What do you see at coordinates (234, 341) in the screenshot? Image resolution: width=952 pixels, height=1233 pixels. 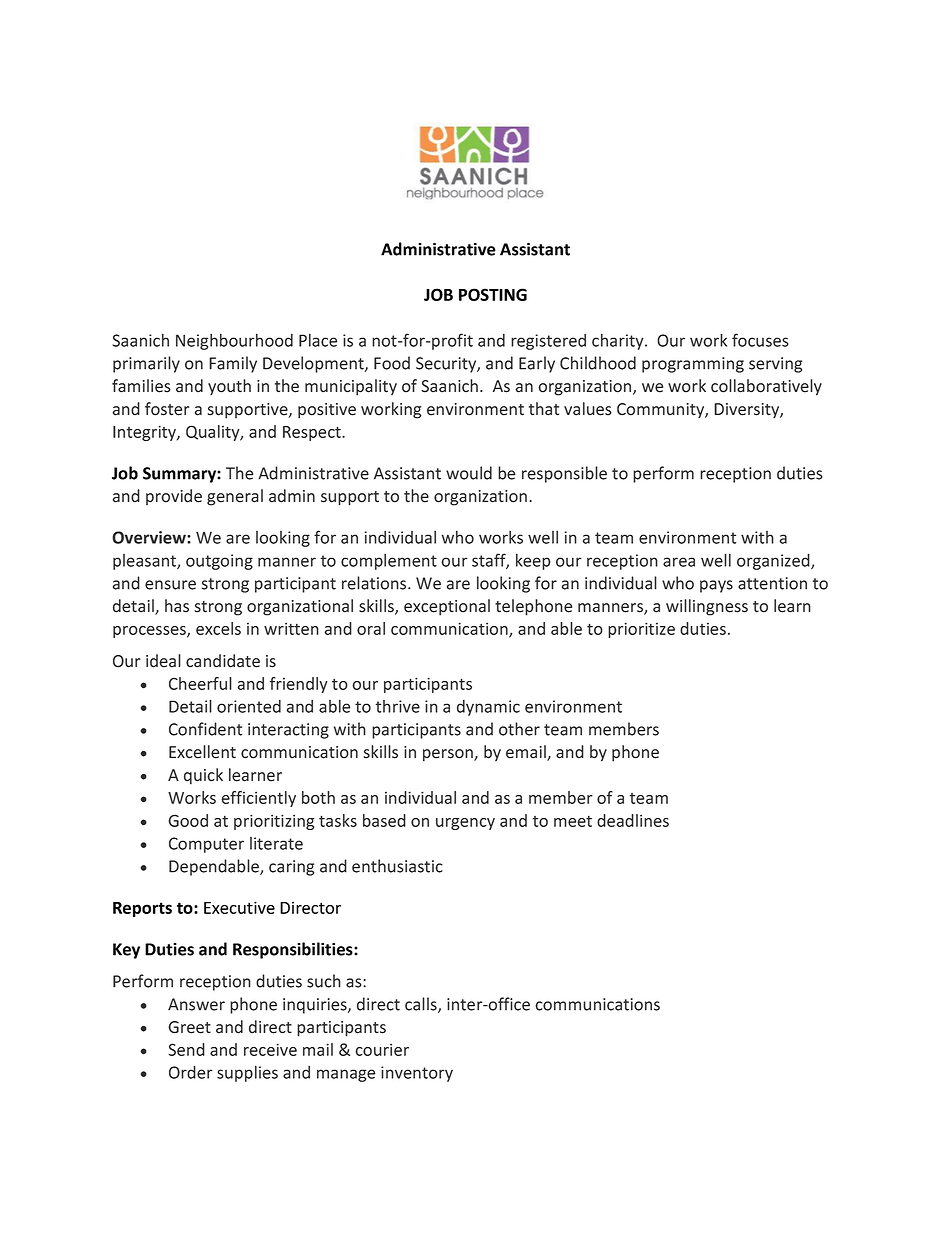 I see `Neighbourhood` at bounding box center [234, 341].
